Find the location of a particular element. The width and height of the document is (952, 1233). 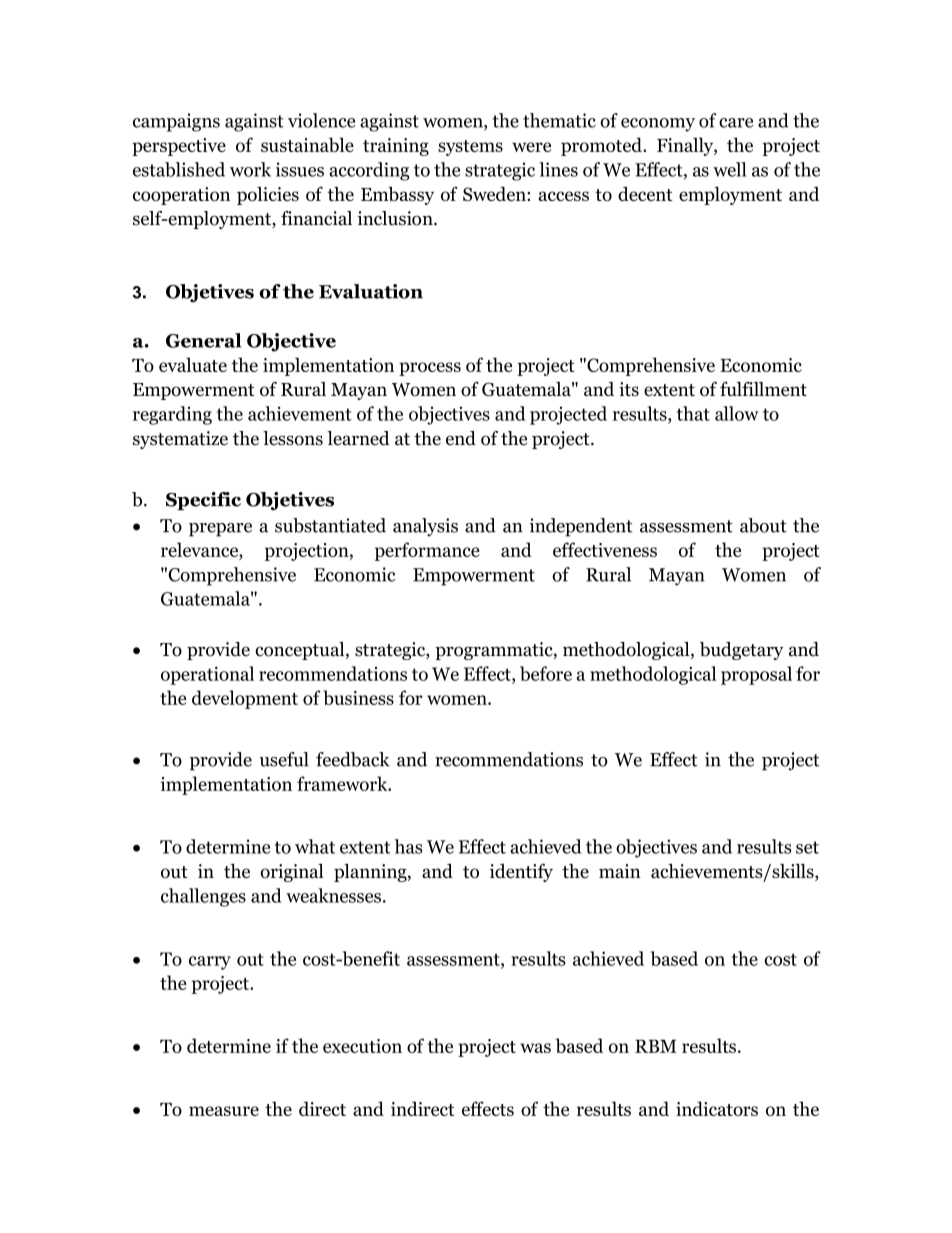

measure is located at coordinates (224, 1111).
